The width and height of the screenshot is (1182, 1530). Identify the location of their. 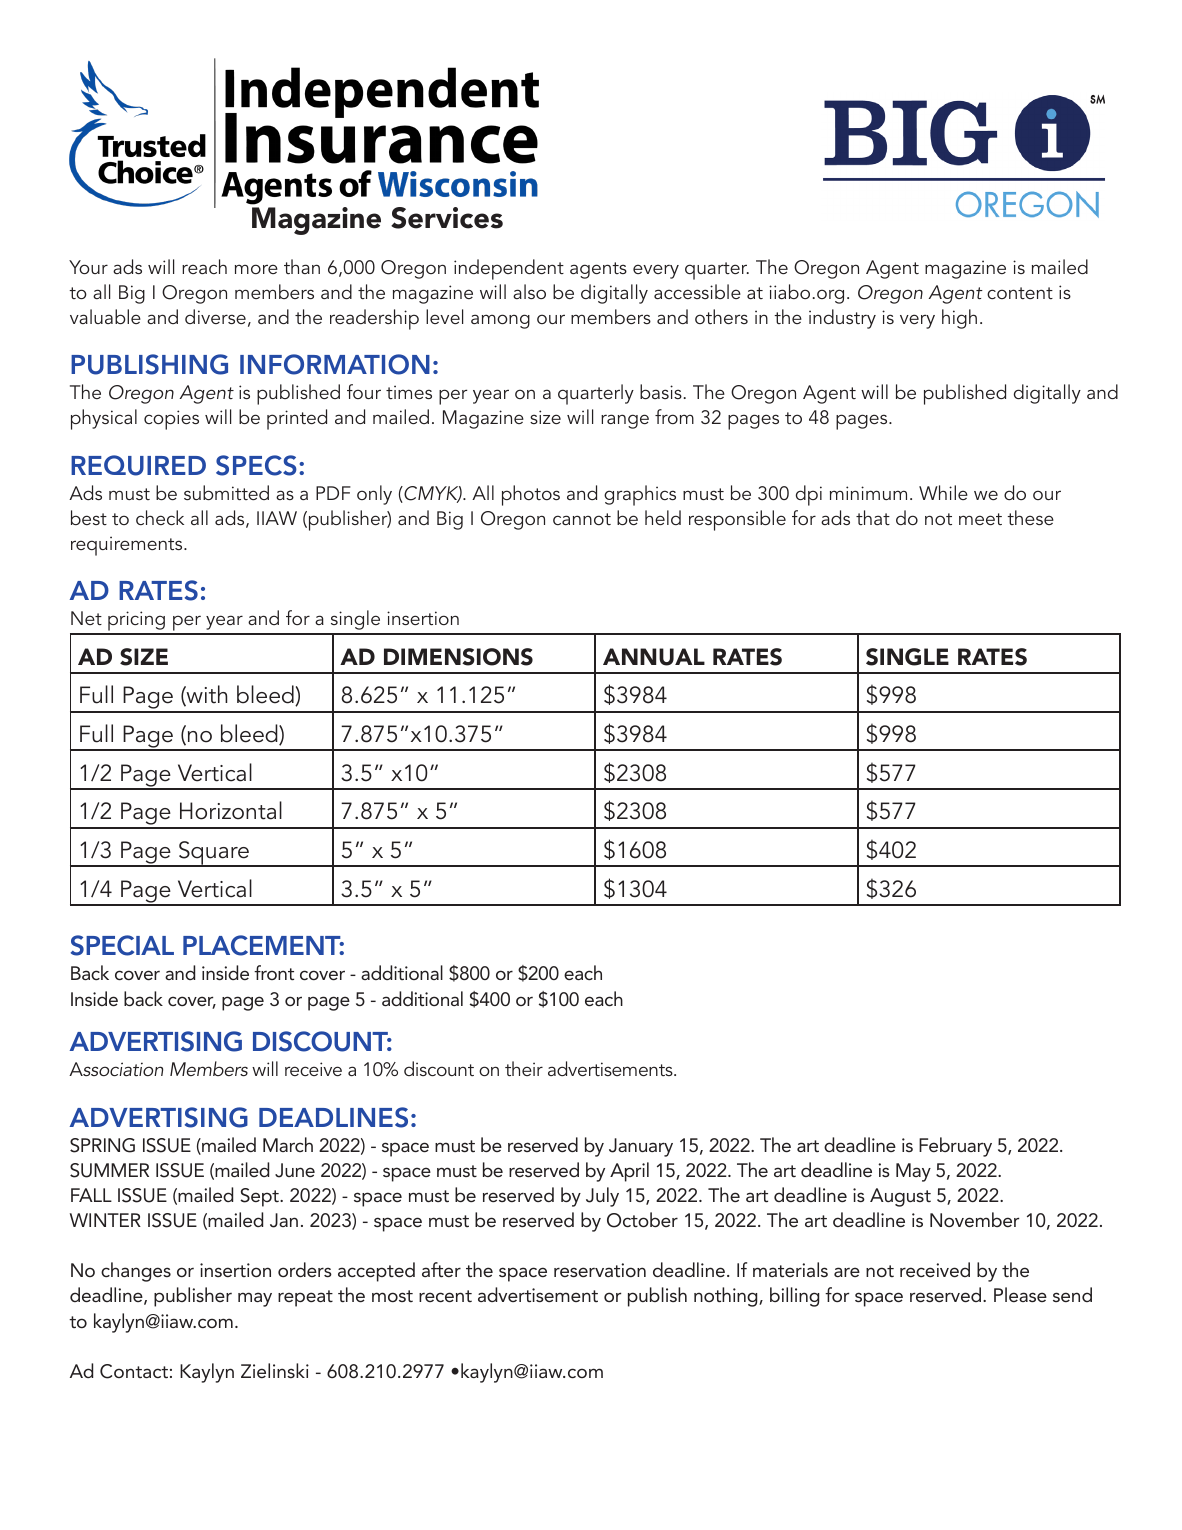
(524, 1068).
